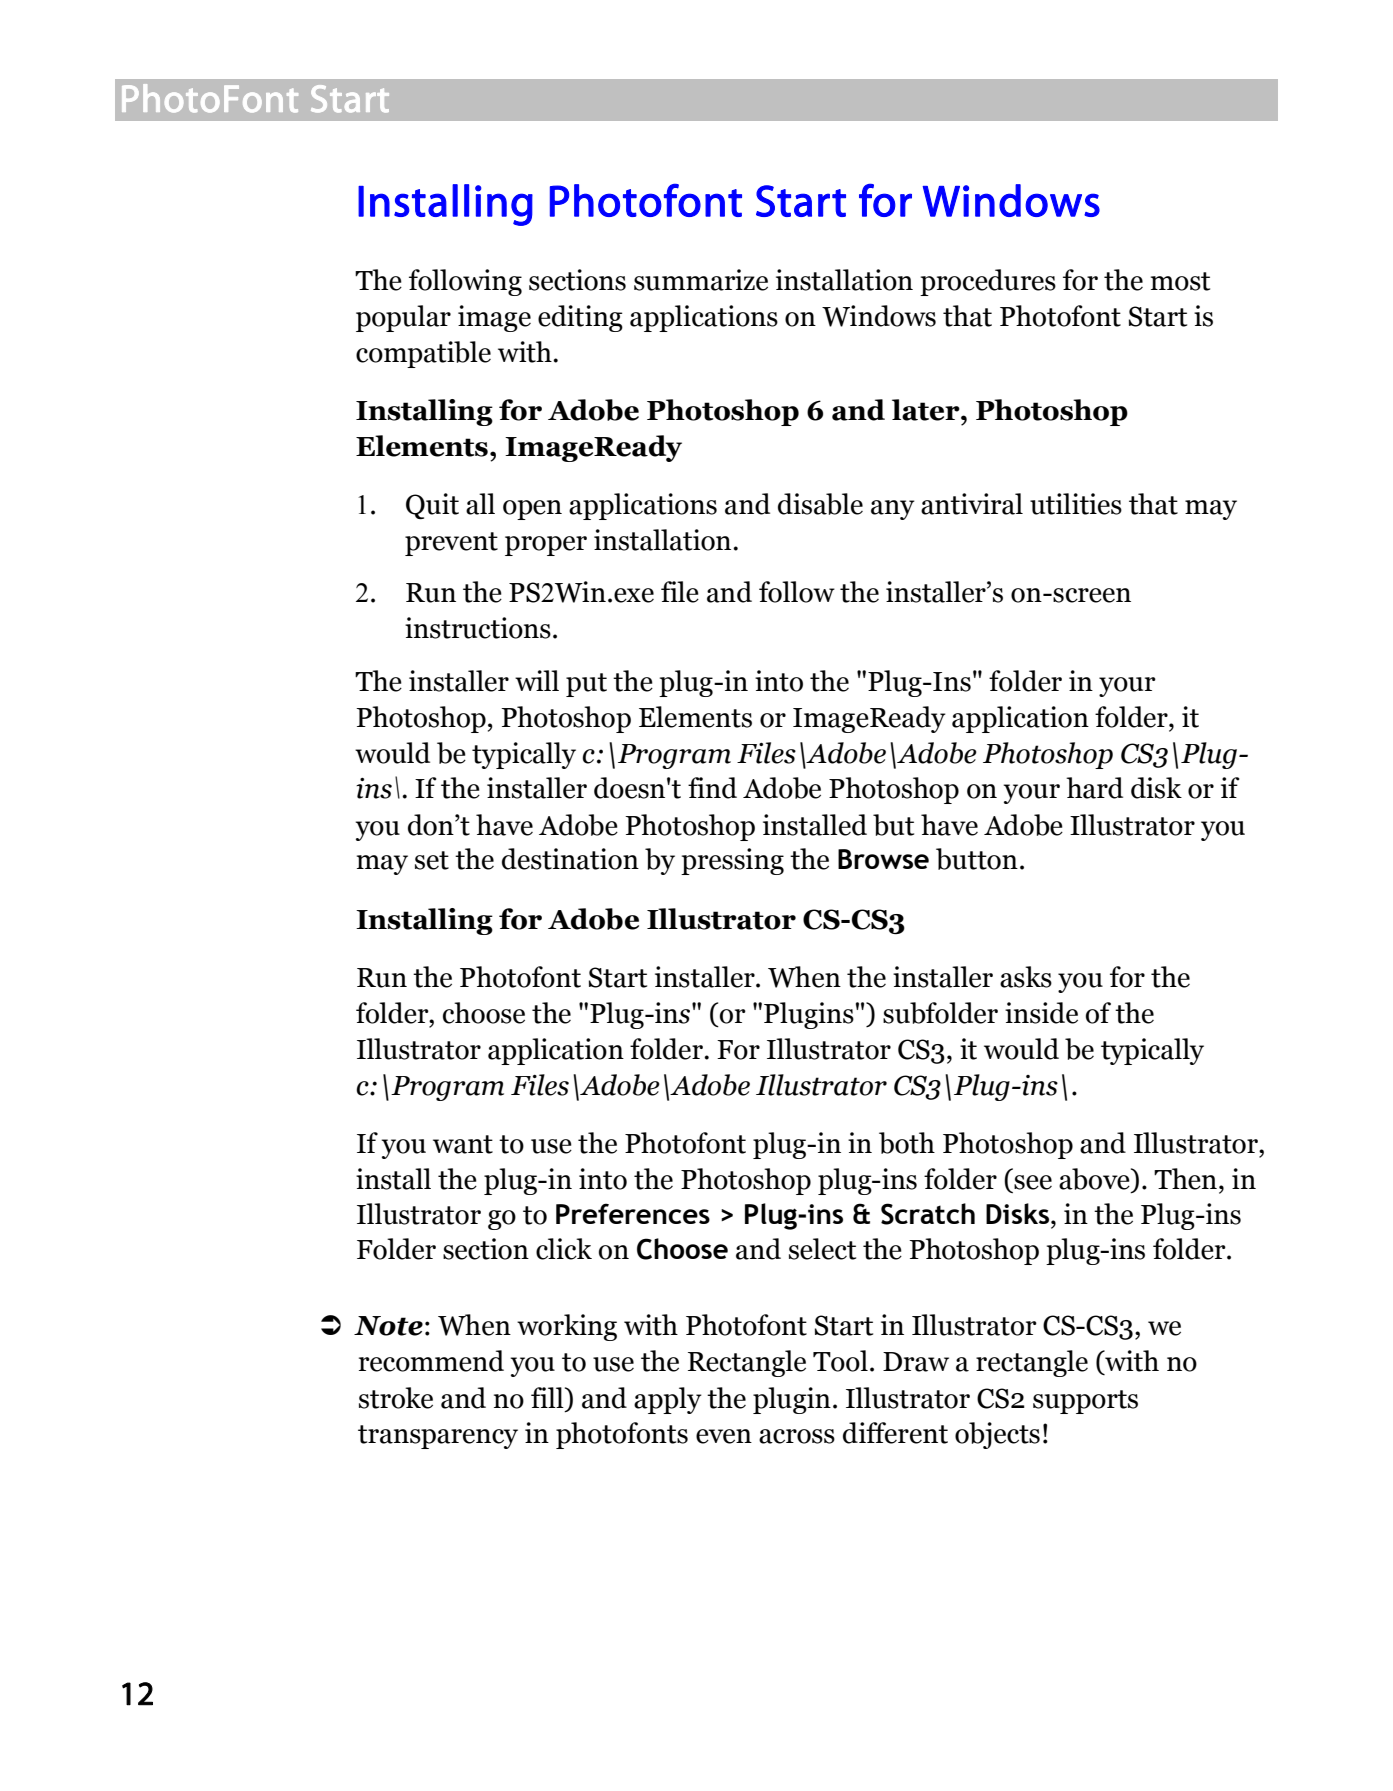 Image resolution: width=1393 pixels, height=1791 pixels. I want to click on summarize, so click(701, 280).
